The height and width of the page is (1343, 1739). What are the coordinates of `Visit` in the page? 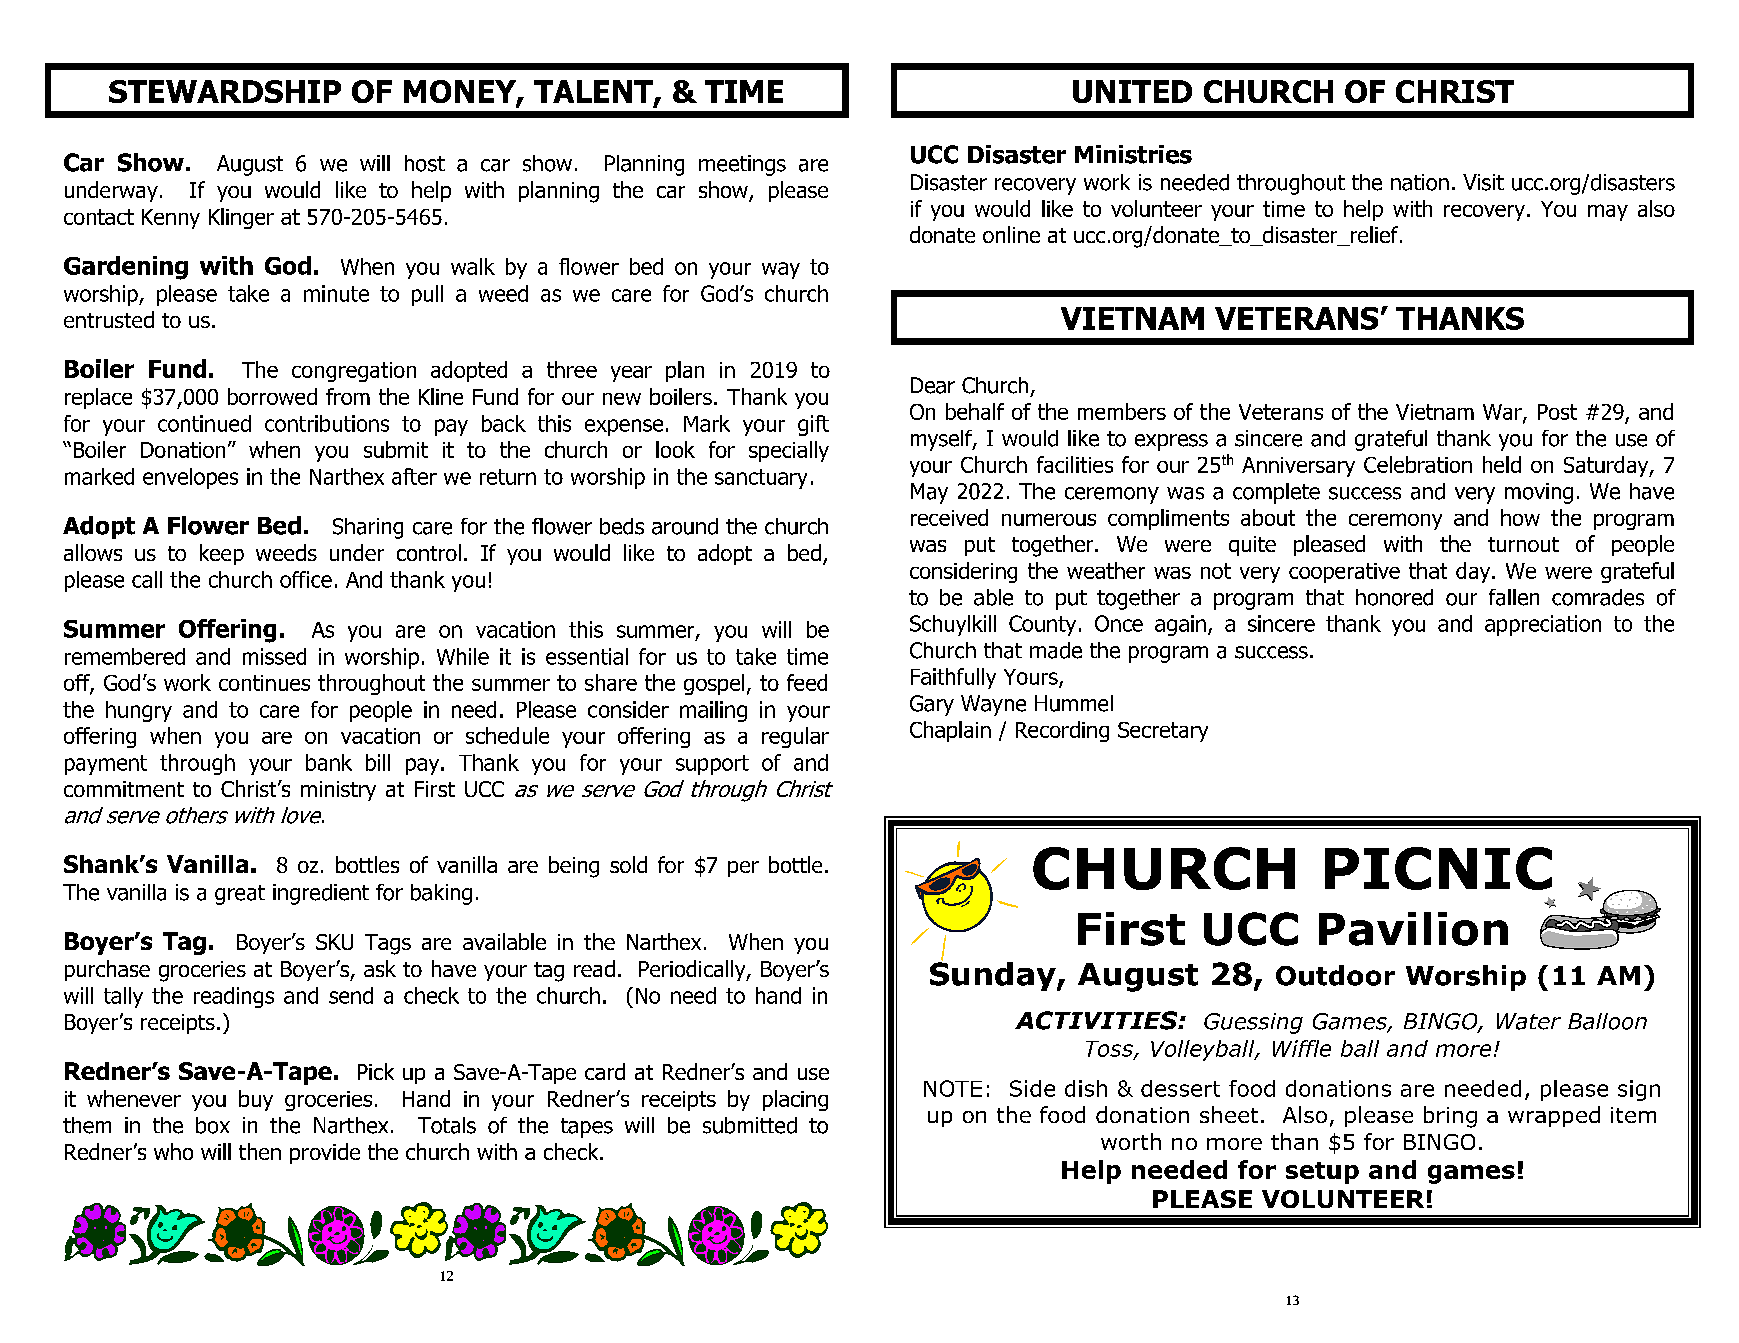 It's located at (1483, 182).
